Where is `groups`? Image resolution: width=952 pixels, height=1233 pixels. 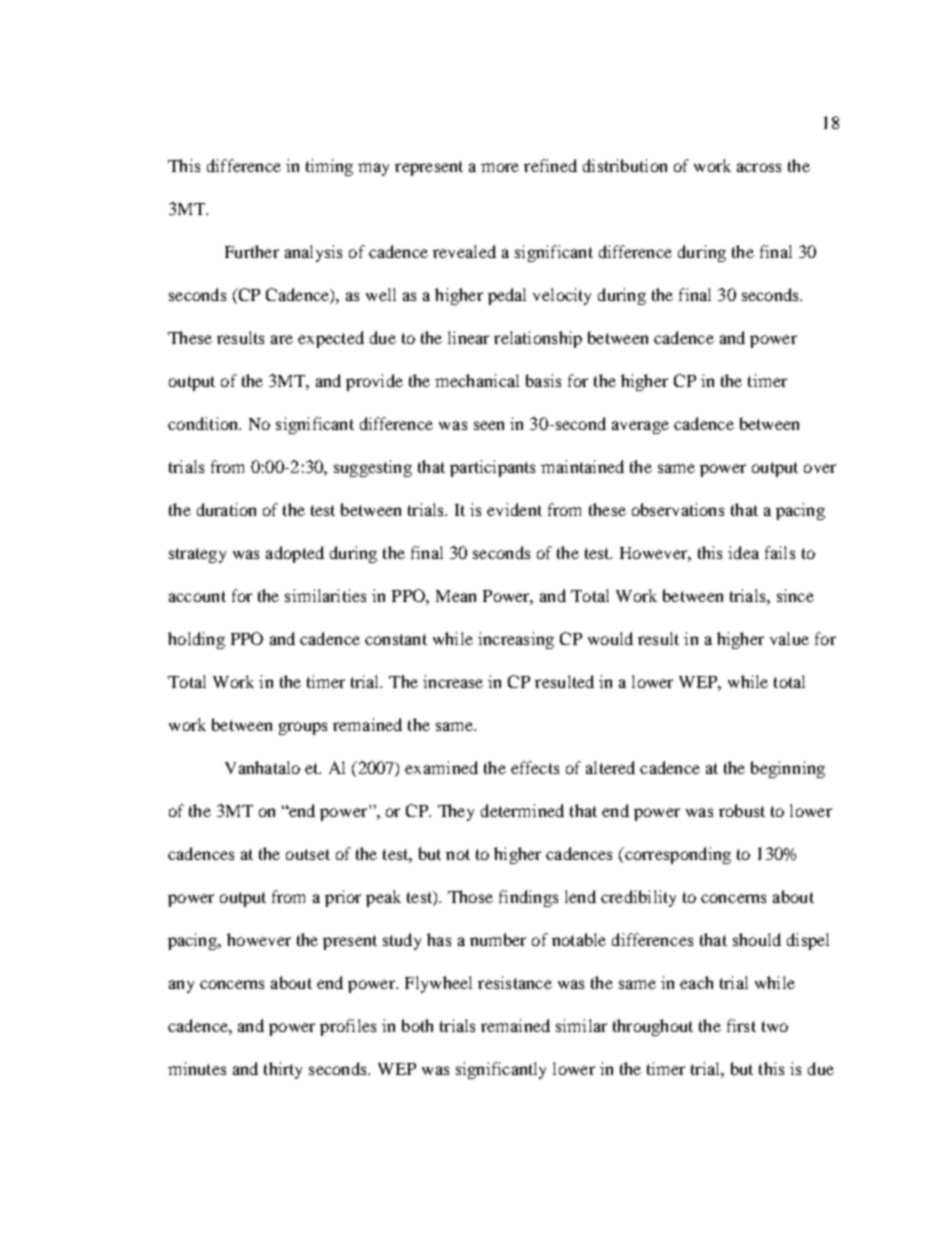 groups is located at coordinates (303, 728).
